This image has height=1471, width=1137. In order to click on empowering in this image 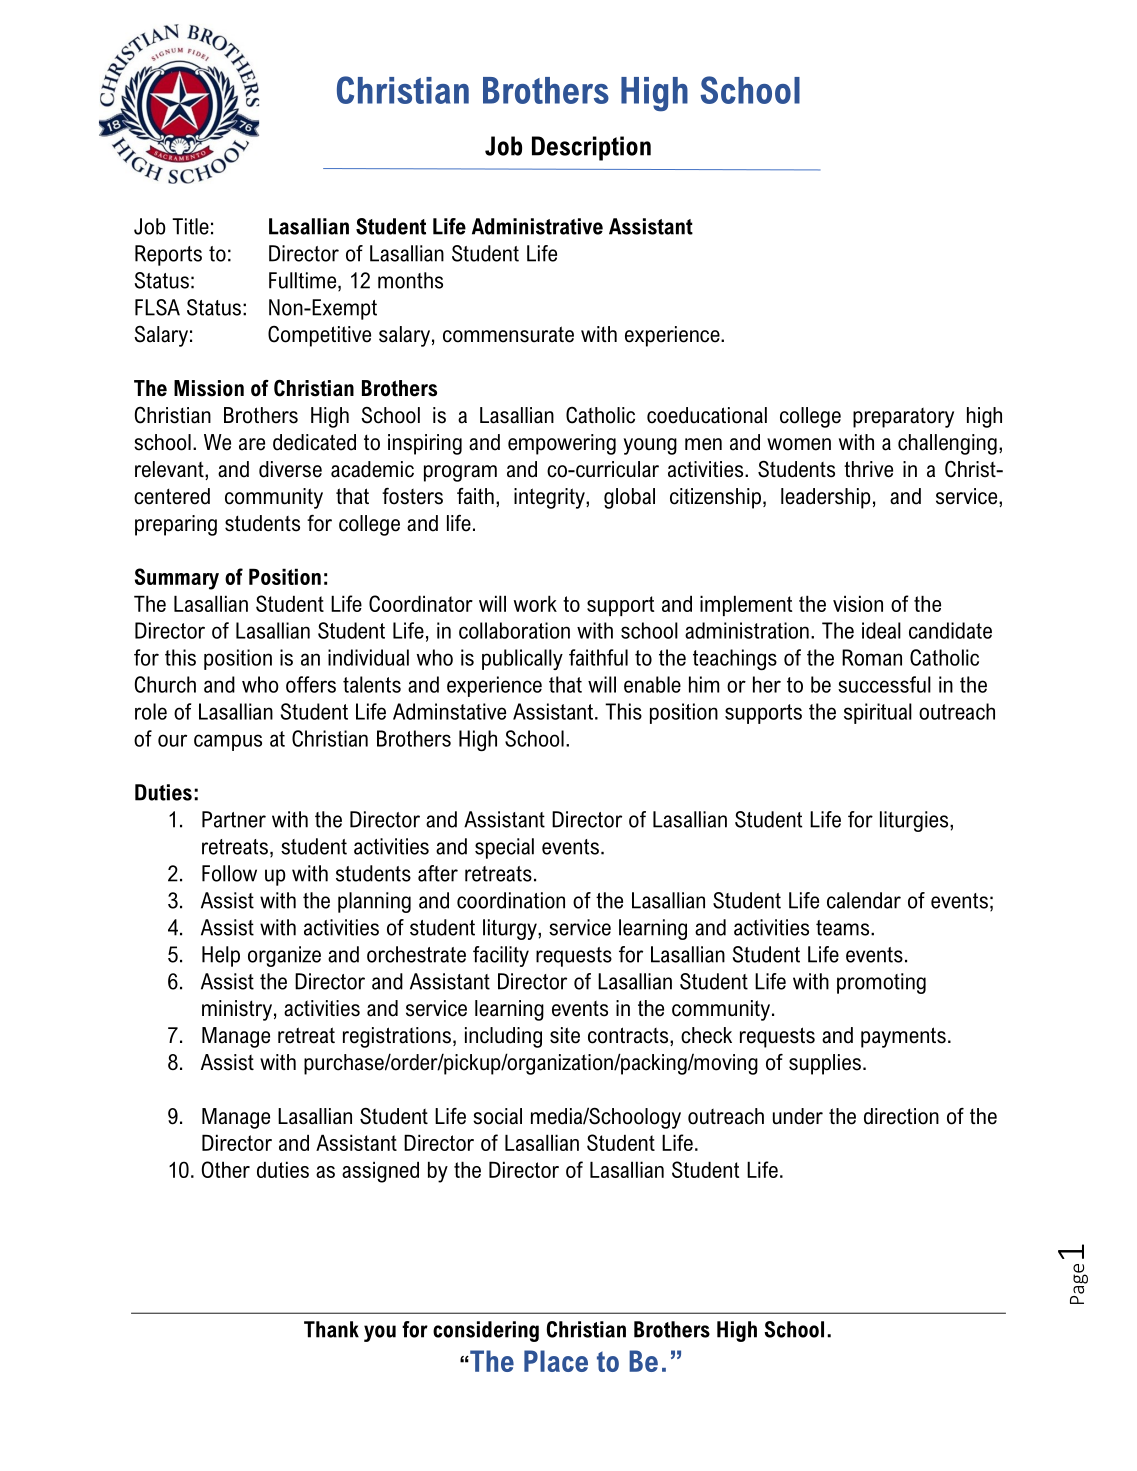, I will do `click(562, 444)`.
